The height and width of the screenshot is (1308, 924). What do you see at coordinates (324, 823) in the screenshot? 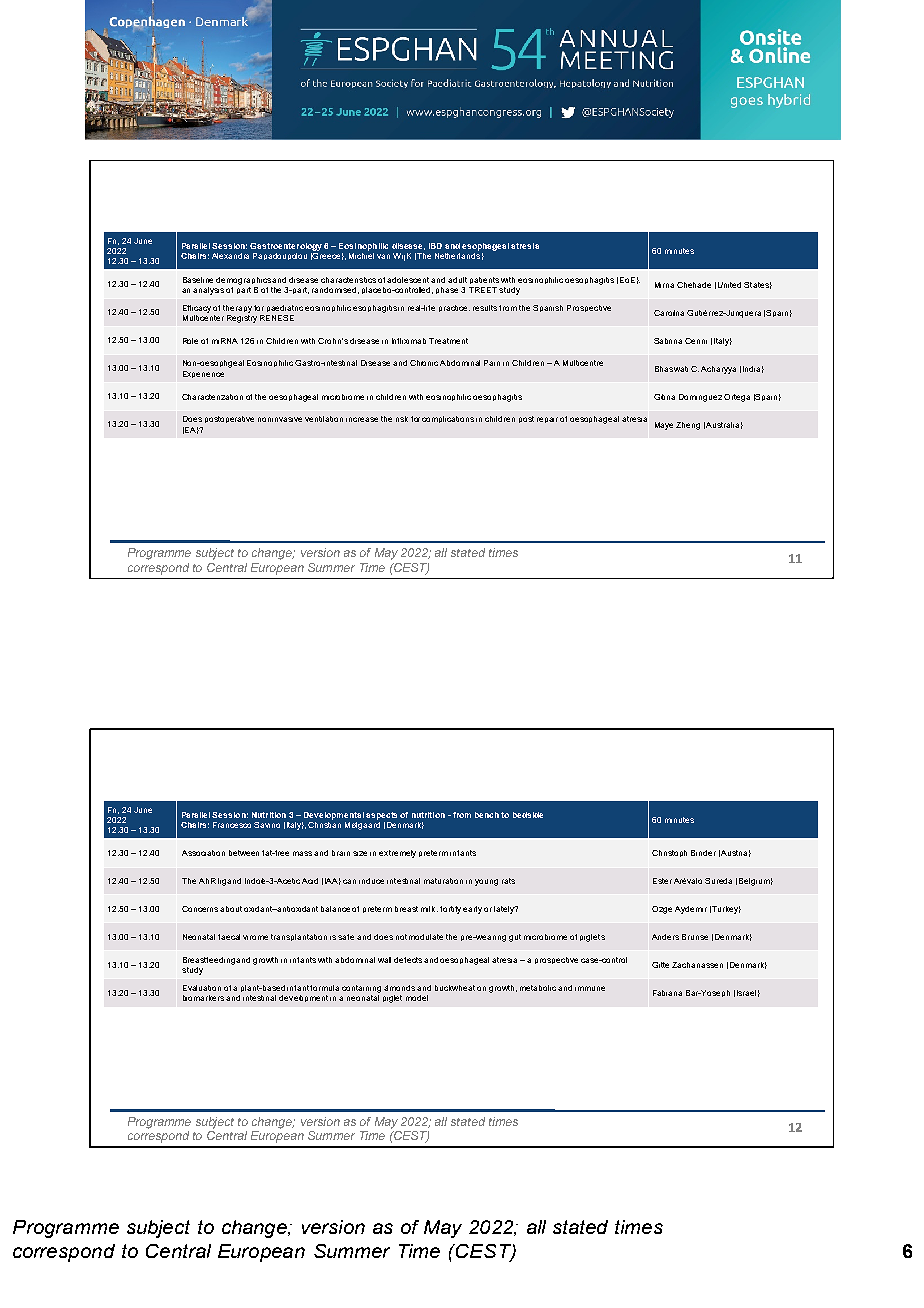
I see `Christian` at bounding box center [324, 823].
